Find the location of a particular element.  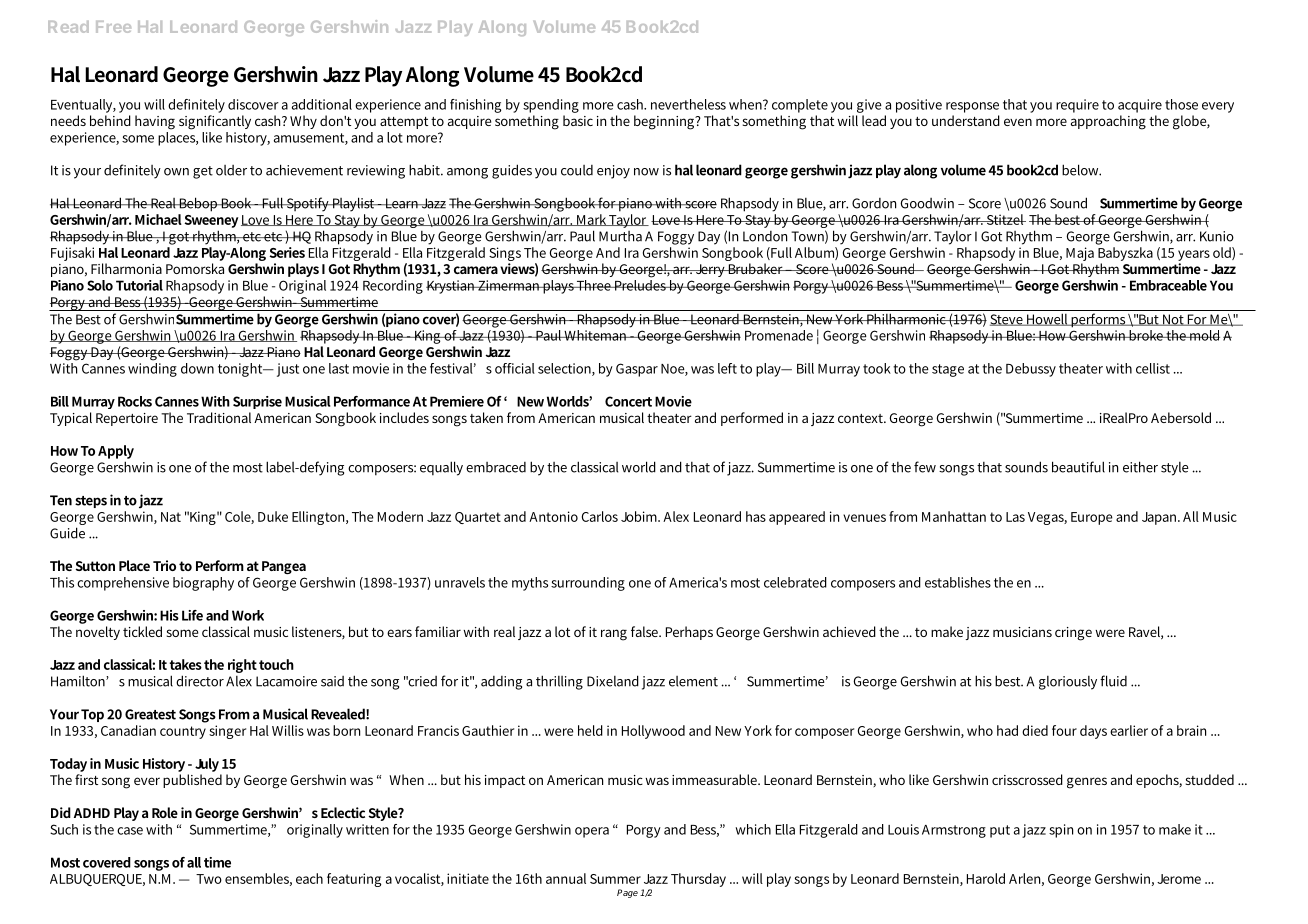

require is located at coordinates (1077, 106).
